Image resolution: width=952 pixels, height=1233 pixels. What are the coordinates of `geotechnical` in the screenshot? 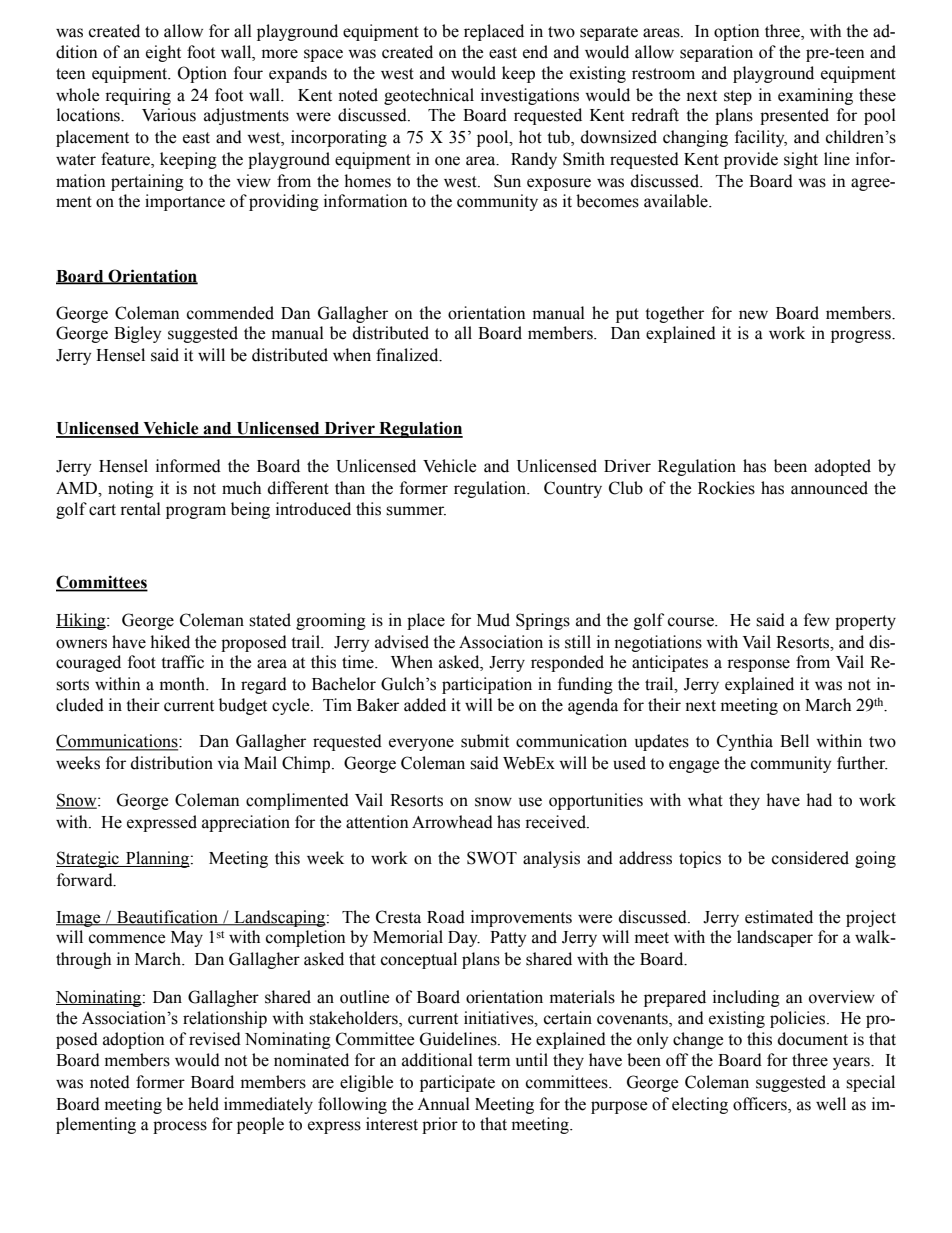 It's located at (429, 96).
